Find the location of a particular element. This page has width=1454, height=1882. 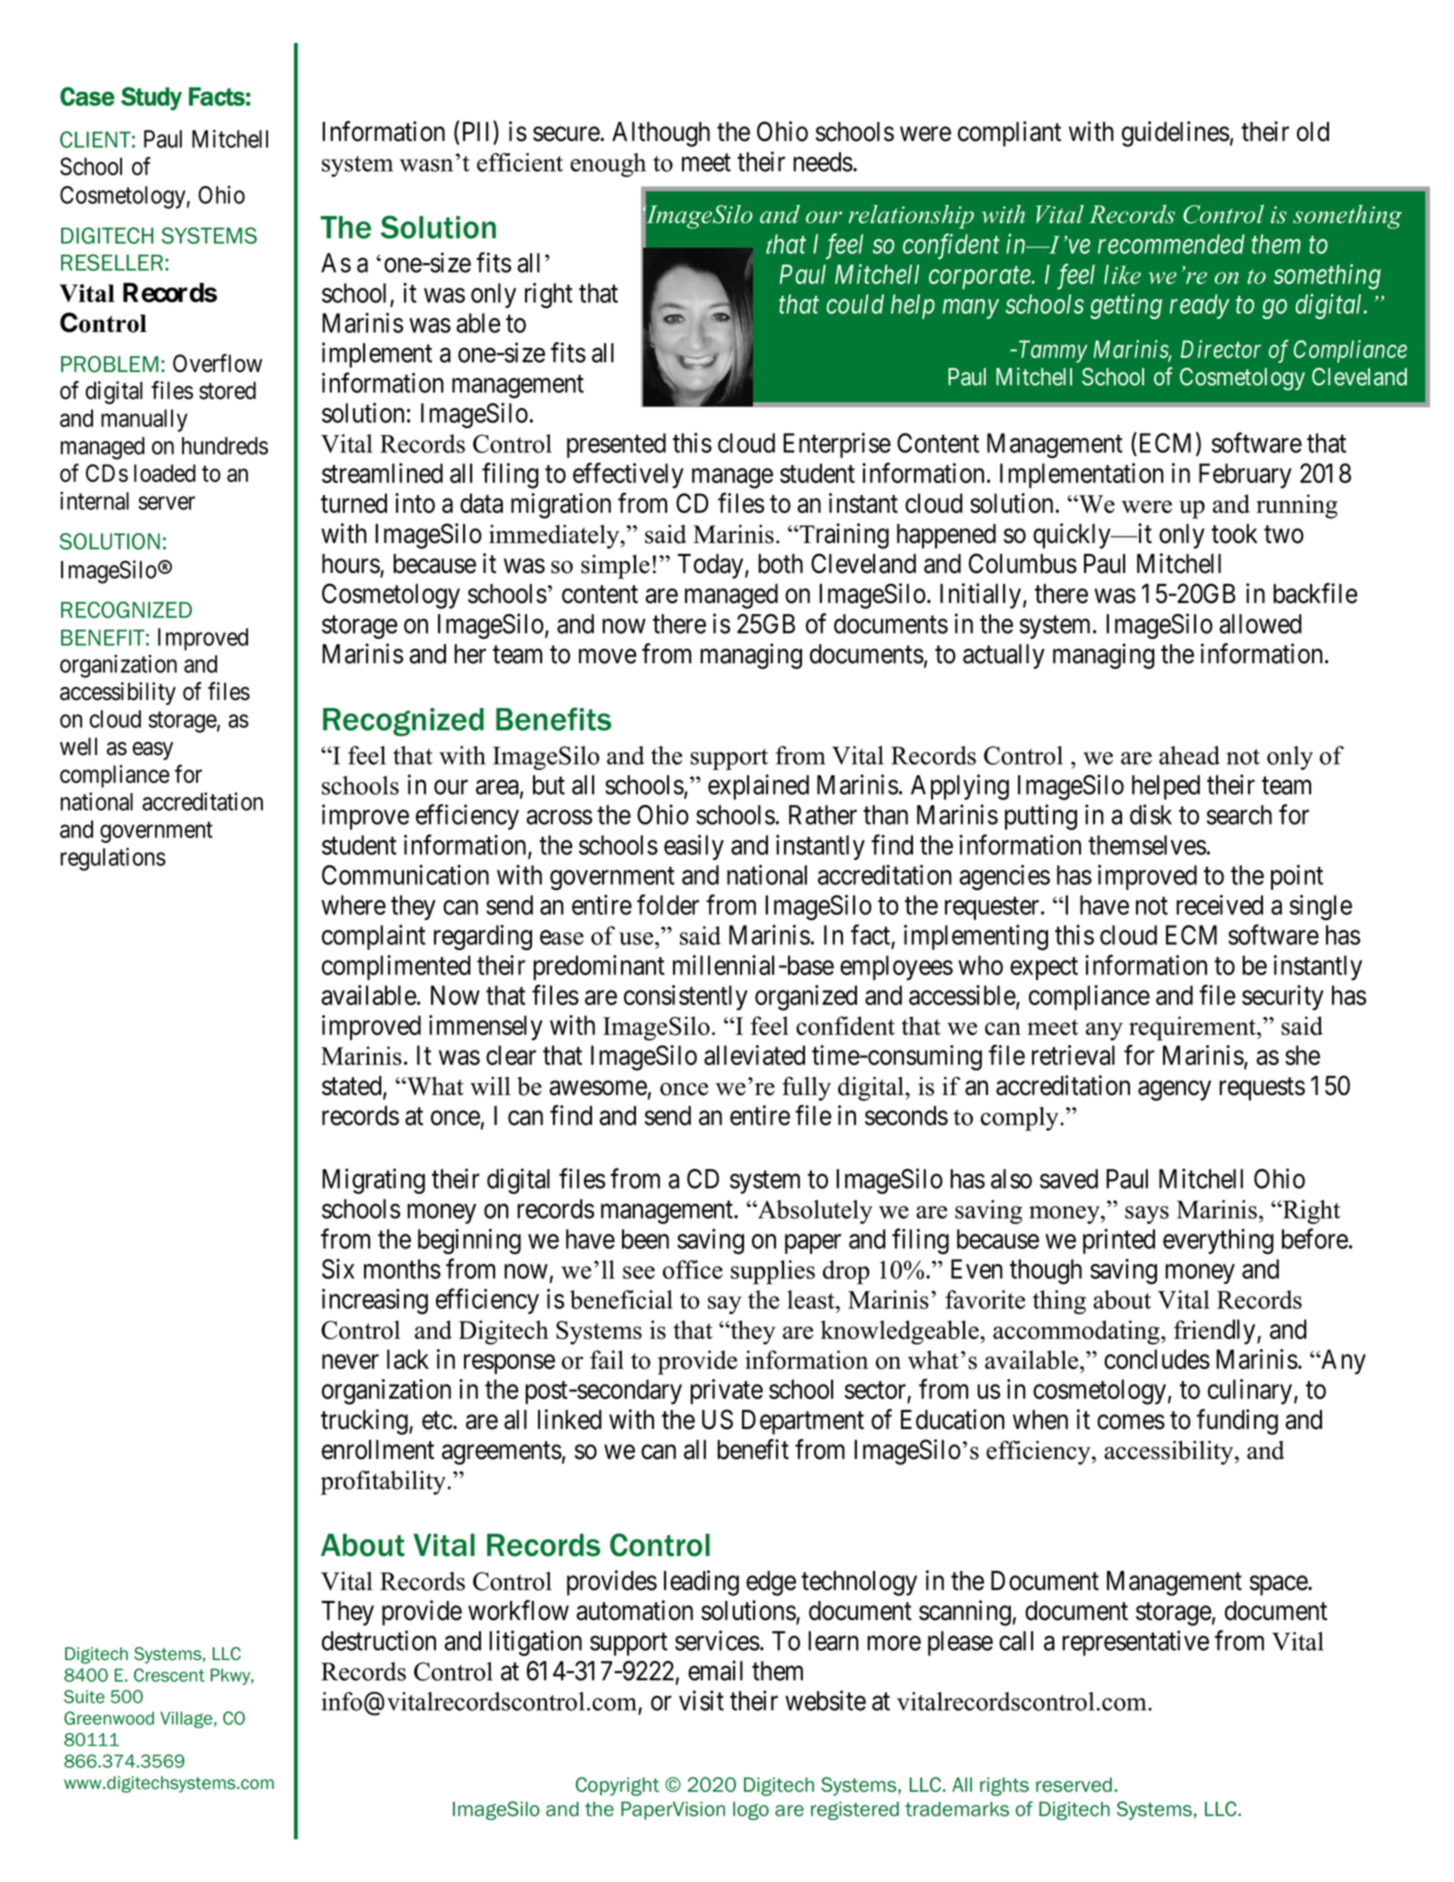

visit is located at coordinates (701, 1700).
